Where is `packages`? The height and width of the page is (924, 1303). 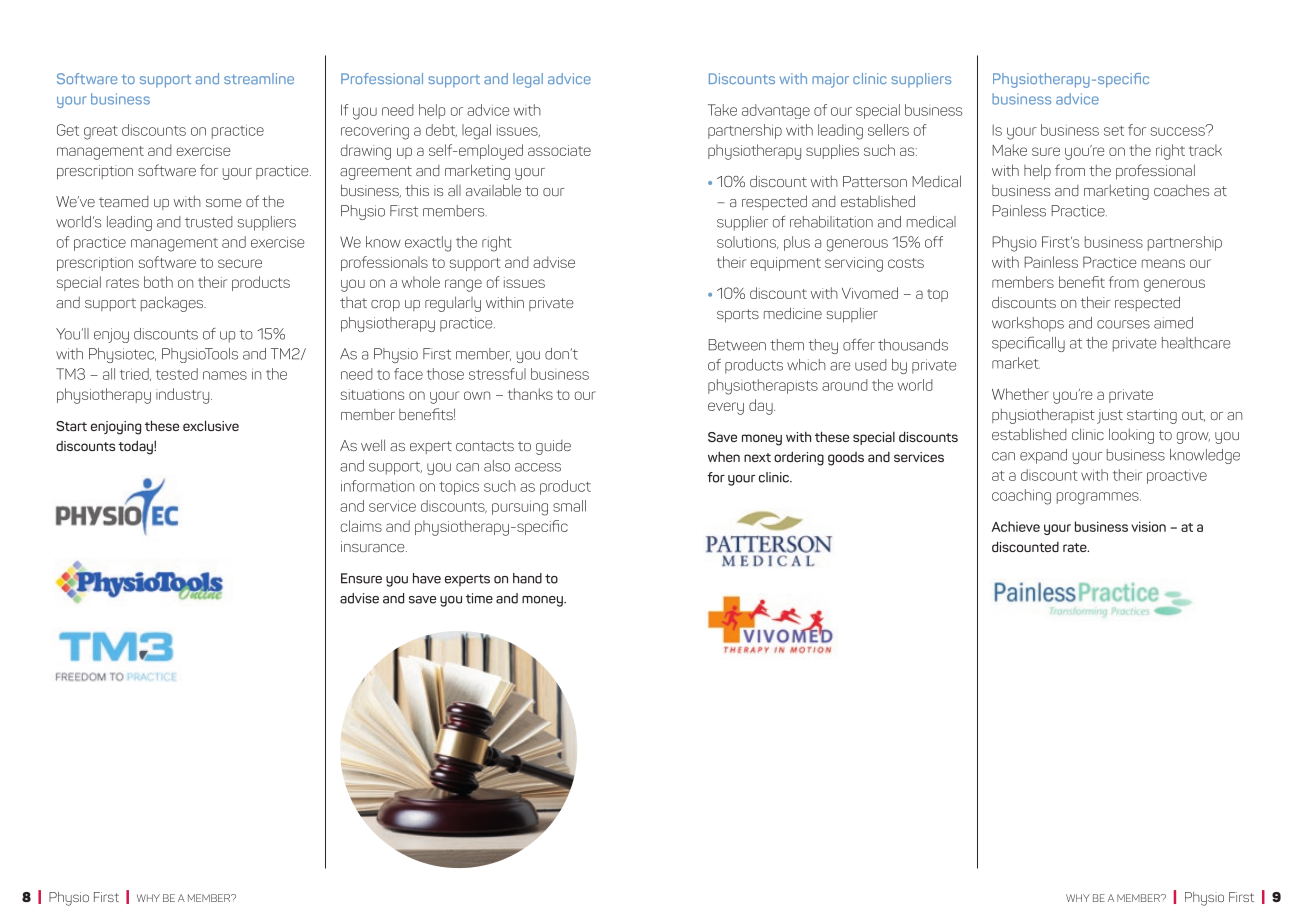 packages is located at coordinates (173, 304).
